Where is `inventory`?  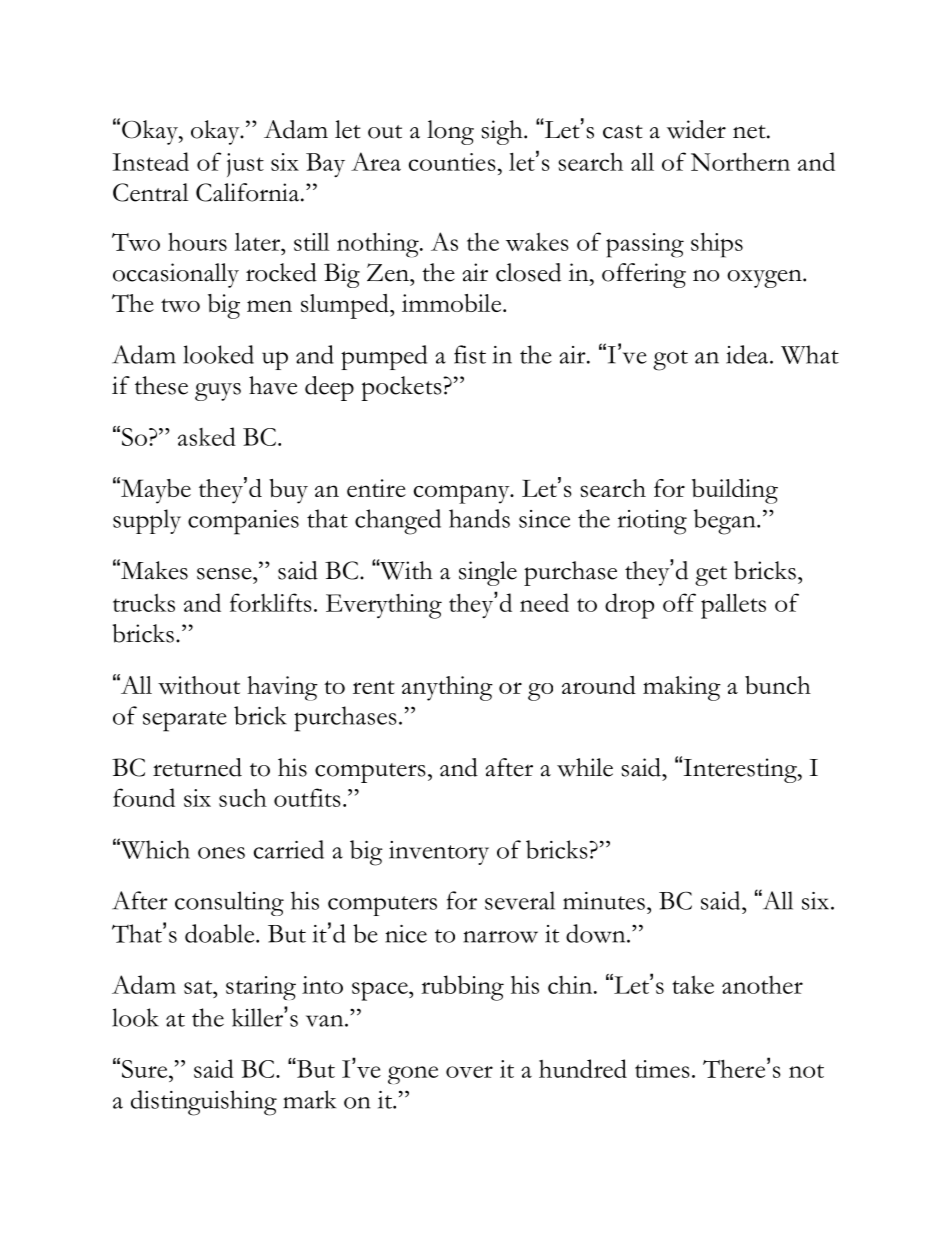
inventory is located at coordinates (439, 853).
